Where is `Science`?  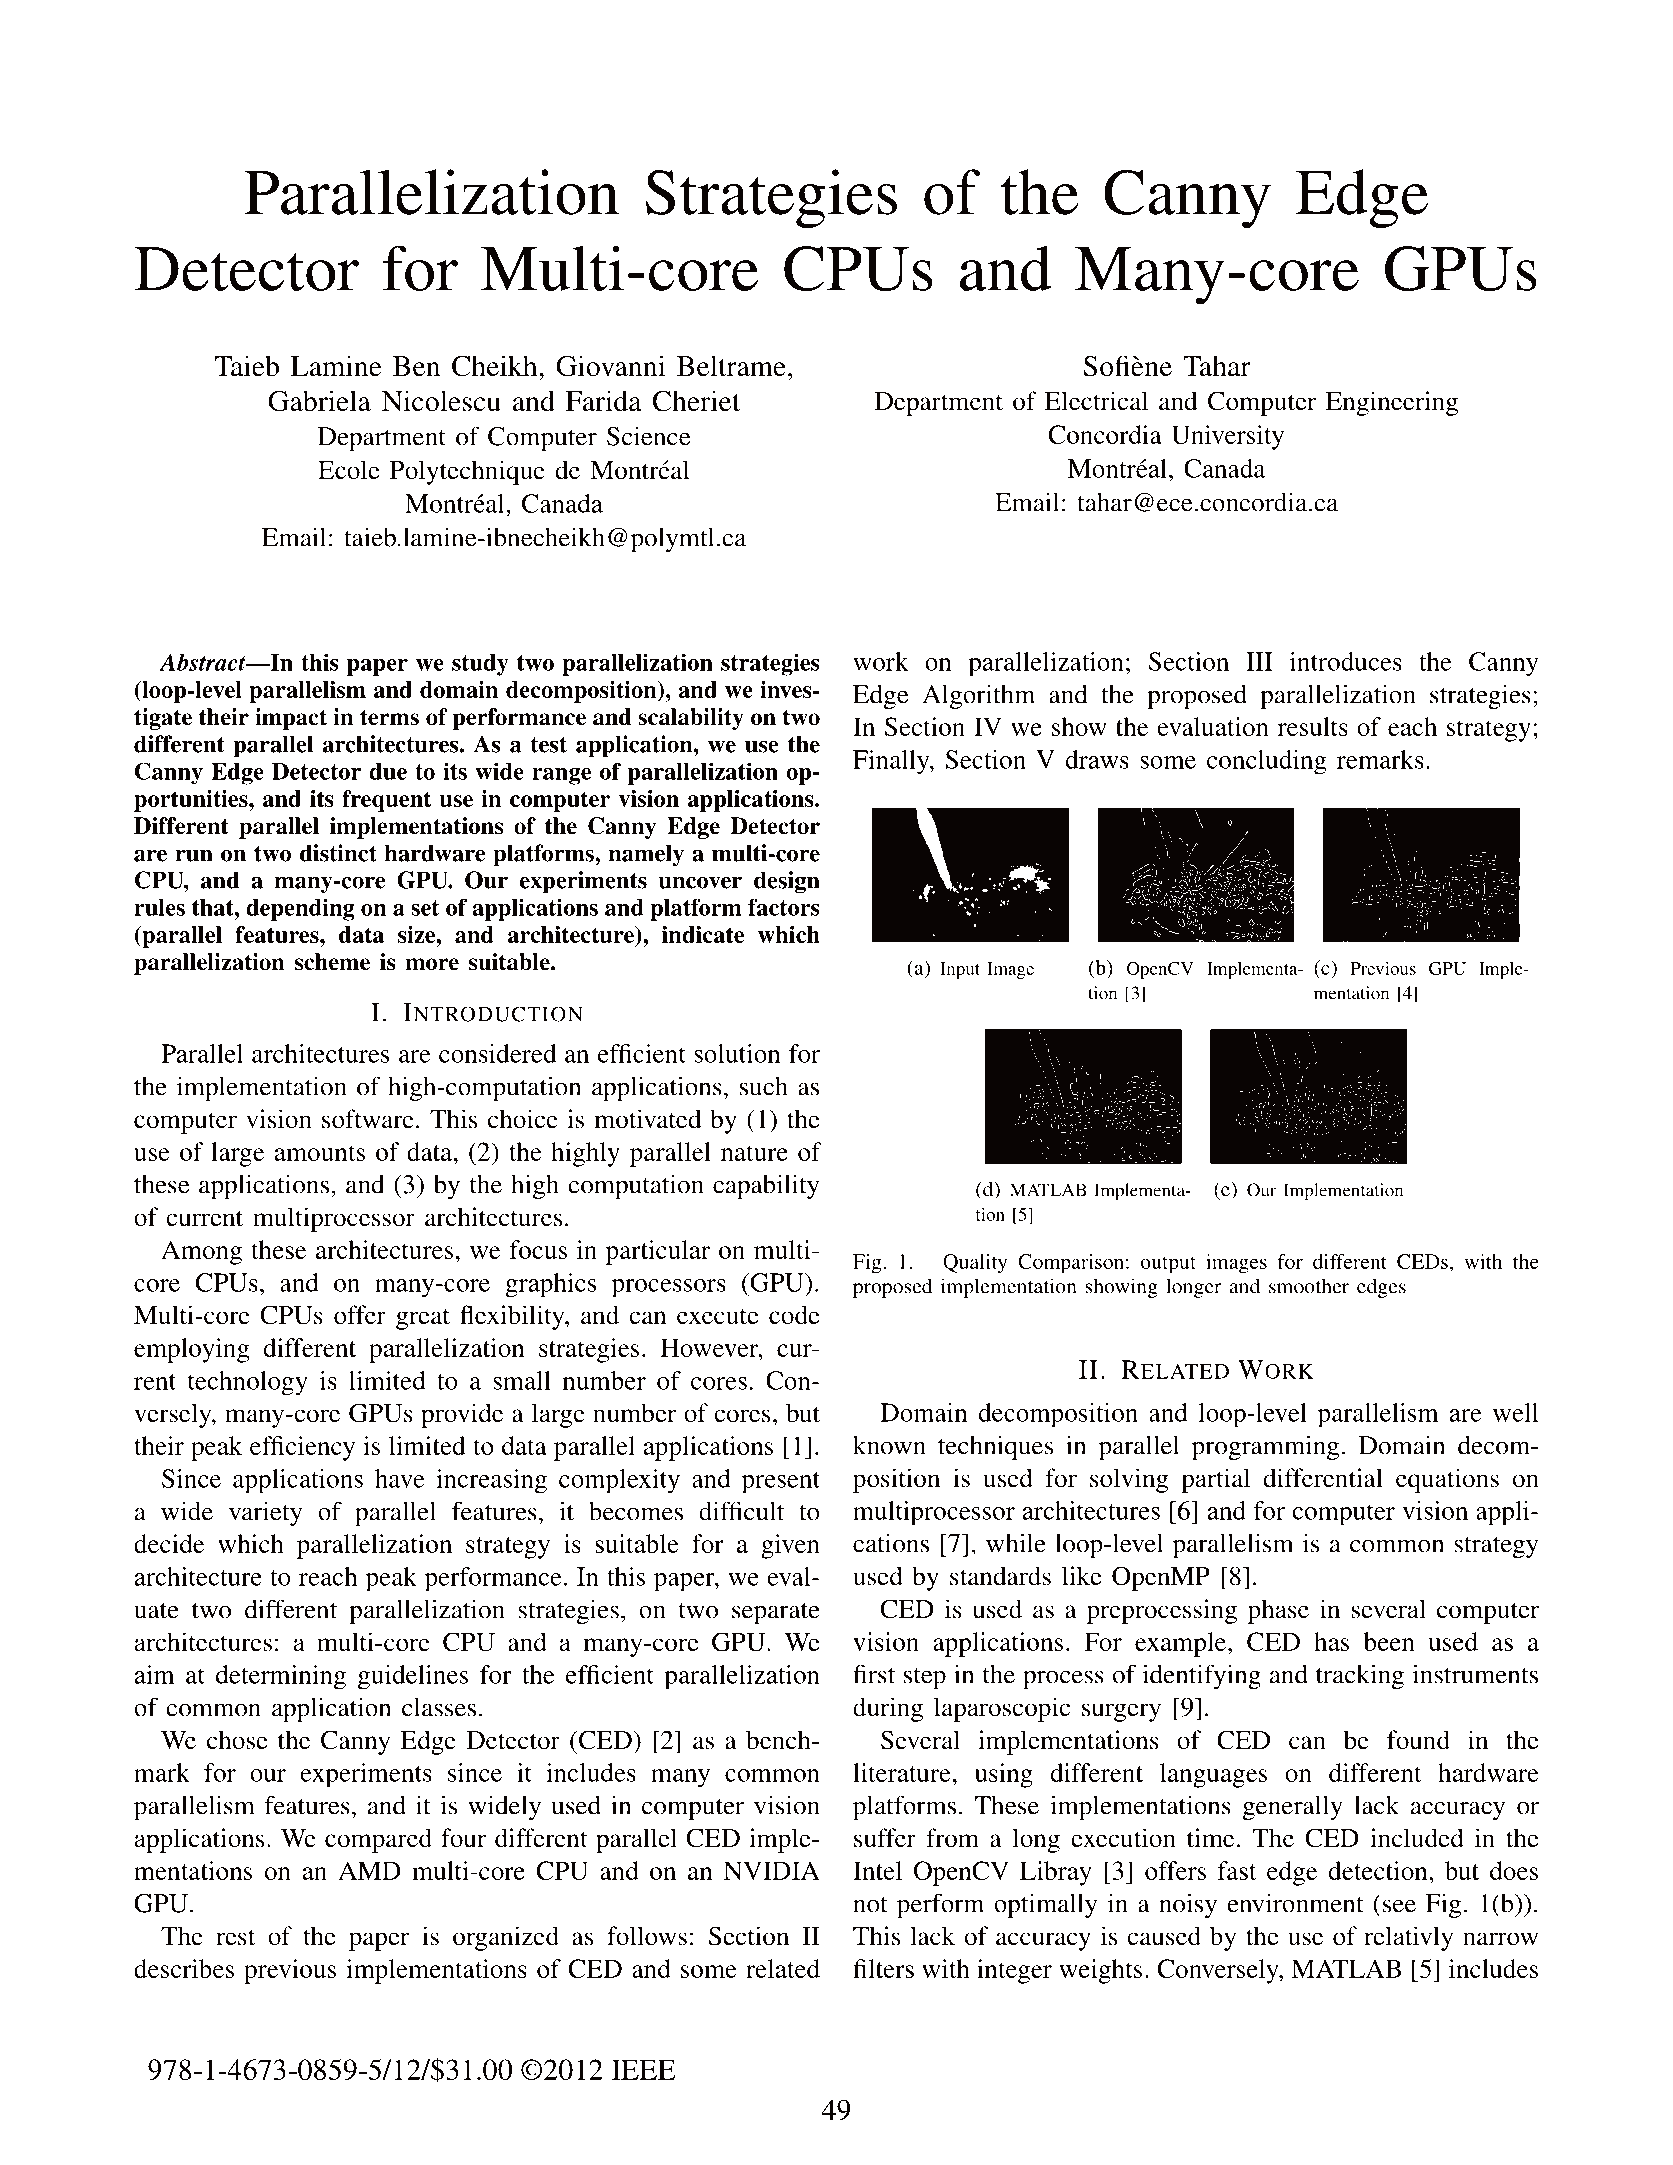 Science is located at coordinates (648, 436).
